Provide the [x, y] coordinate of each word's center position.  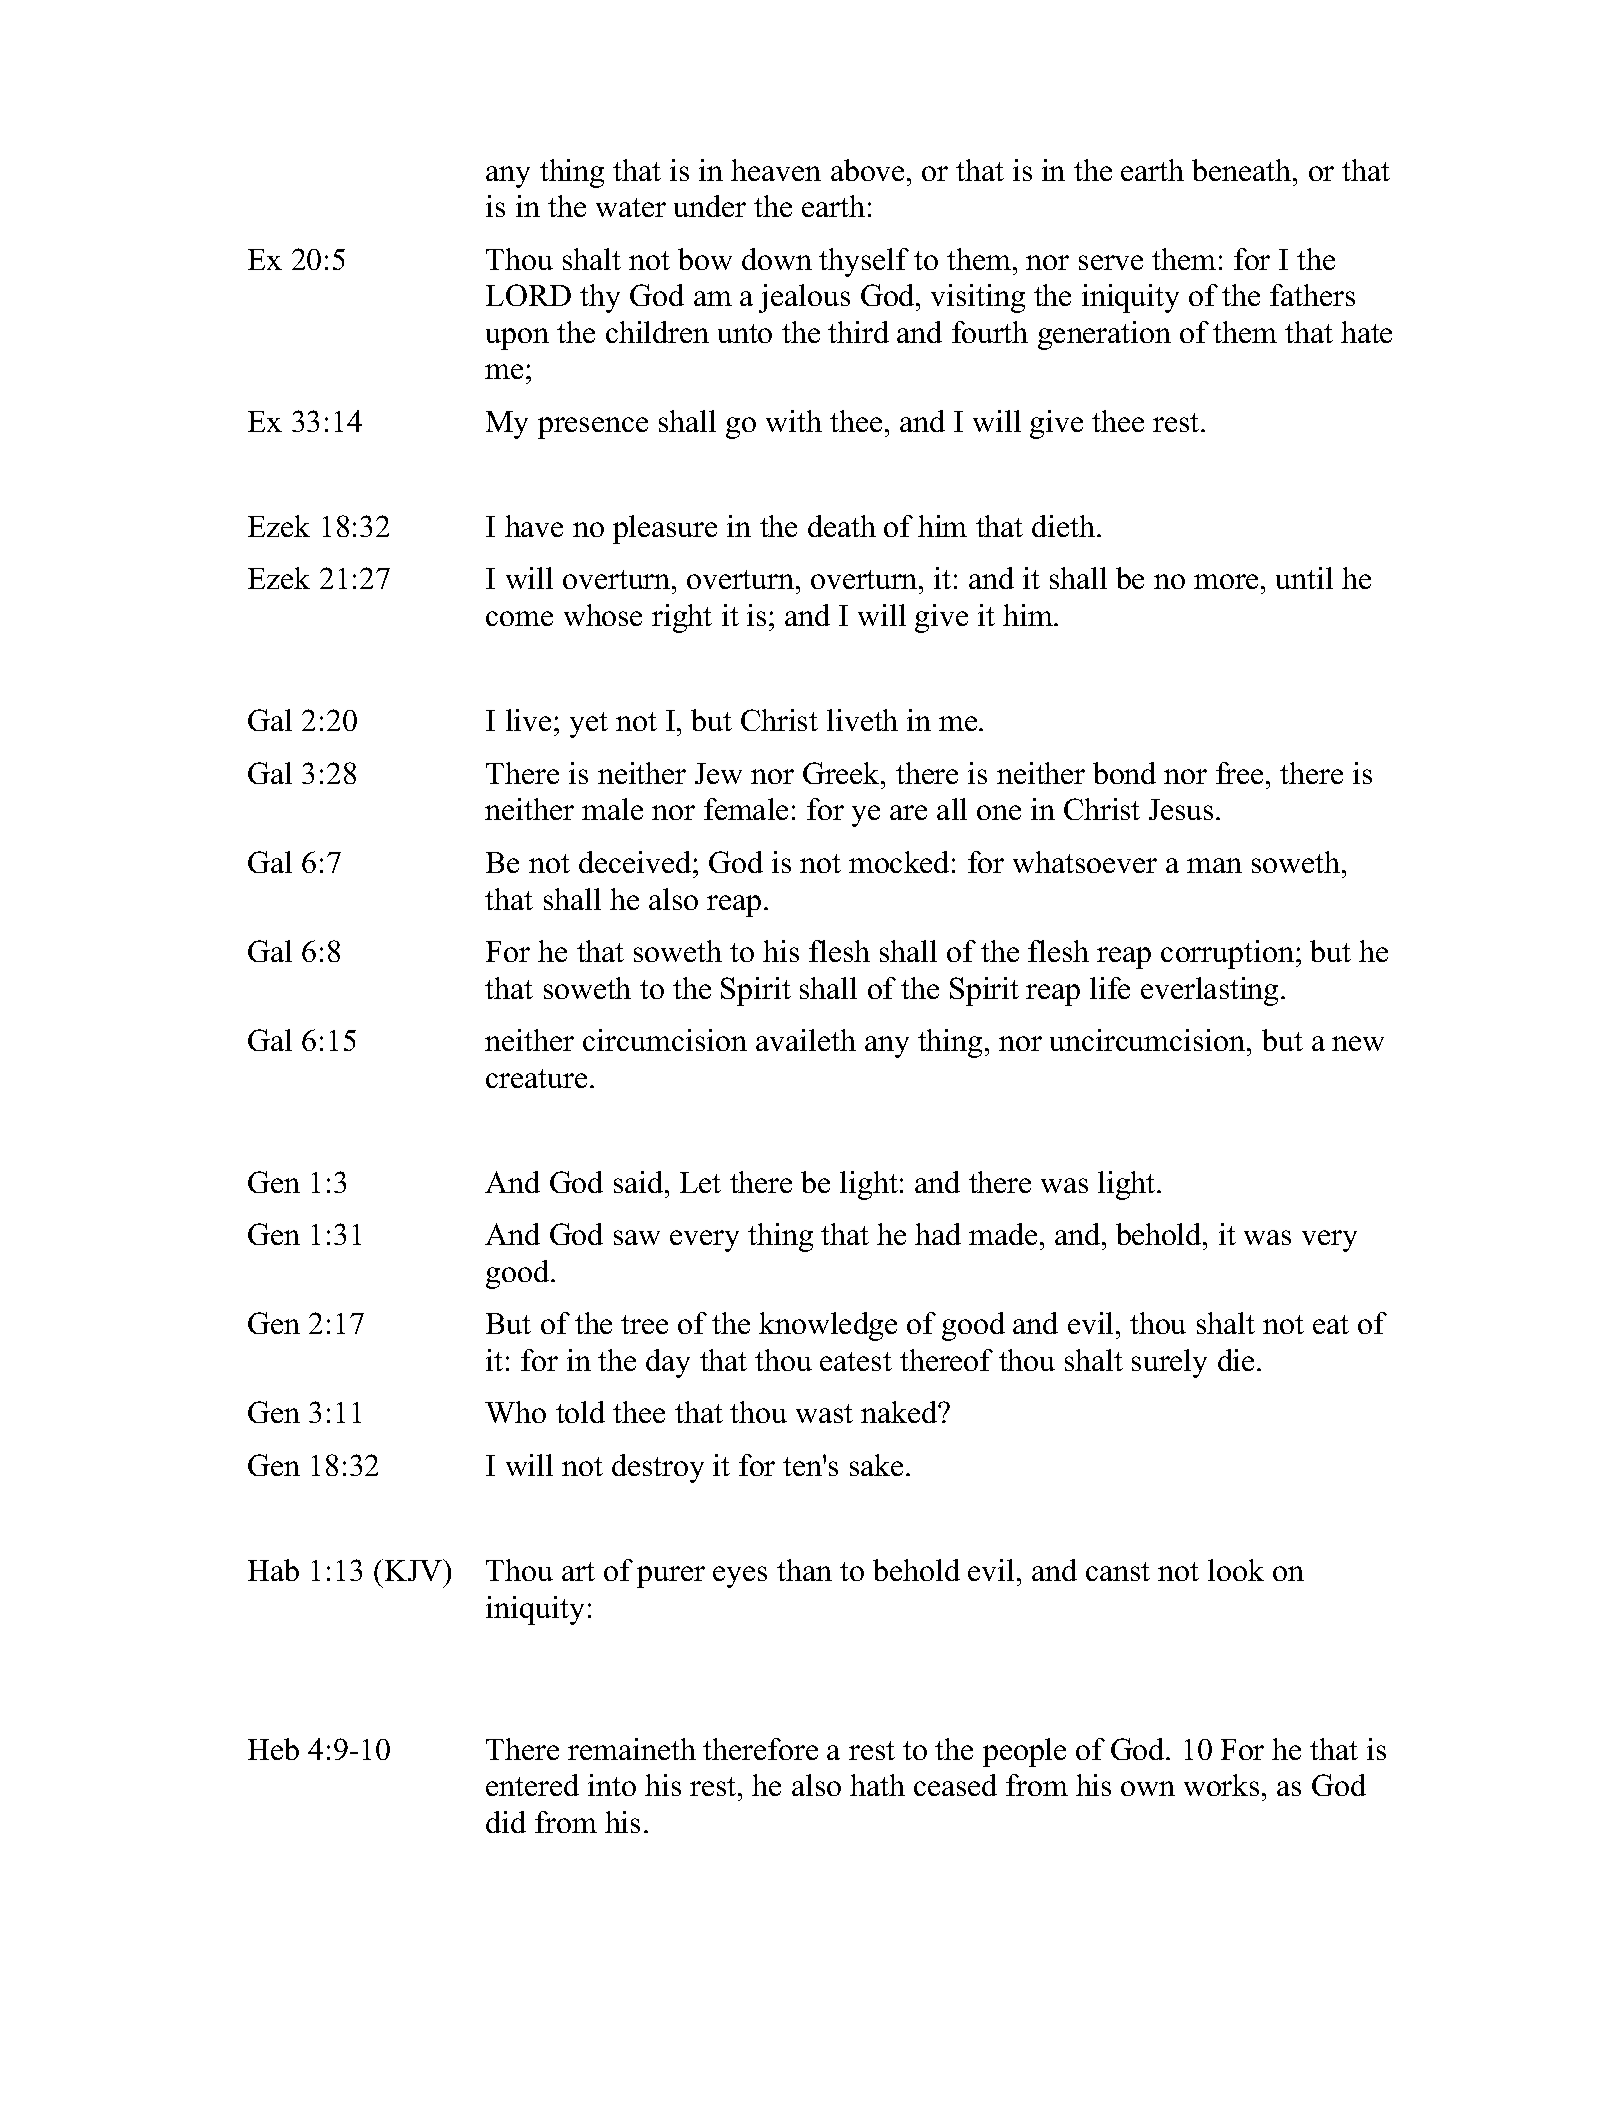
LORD [528, 295]
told [580, 1412]
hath [877, 1785]
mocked [899, 862]
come [519, 618]
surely [1169, 1363]
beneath [1243, 170]
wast [824, 1413]
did [506, 1822]
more [1228, 581]
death [842, 526]
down [777, 259]
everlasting [1211, 991]
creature [536, 1078]
